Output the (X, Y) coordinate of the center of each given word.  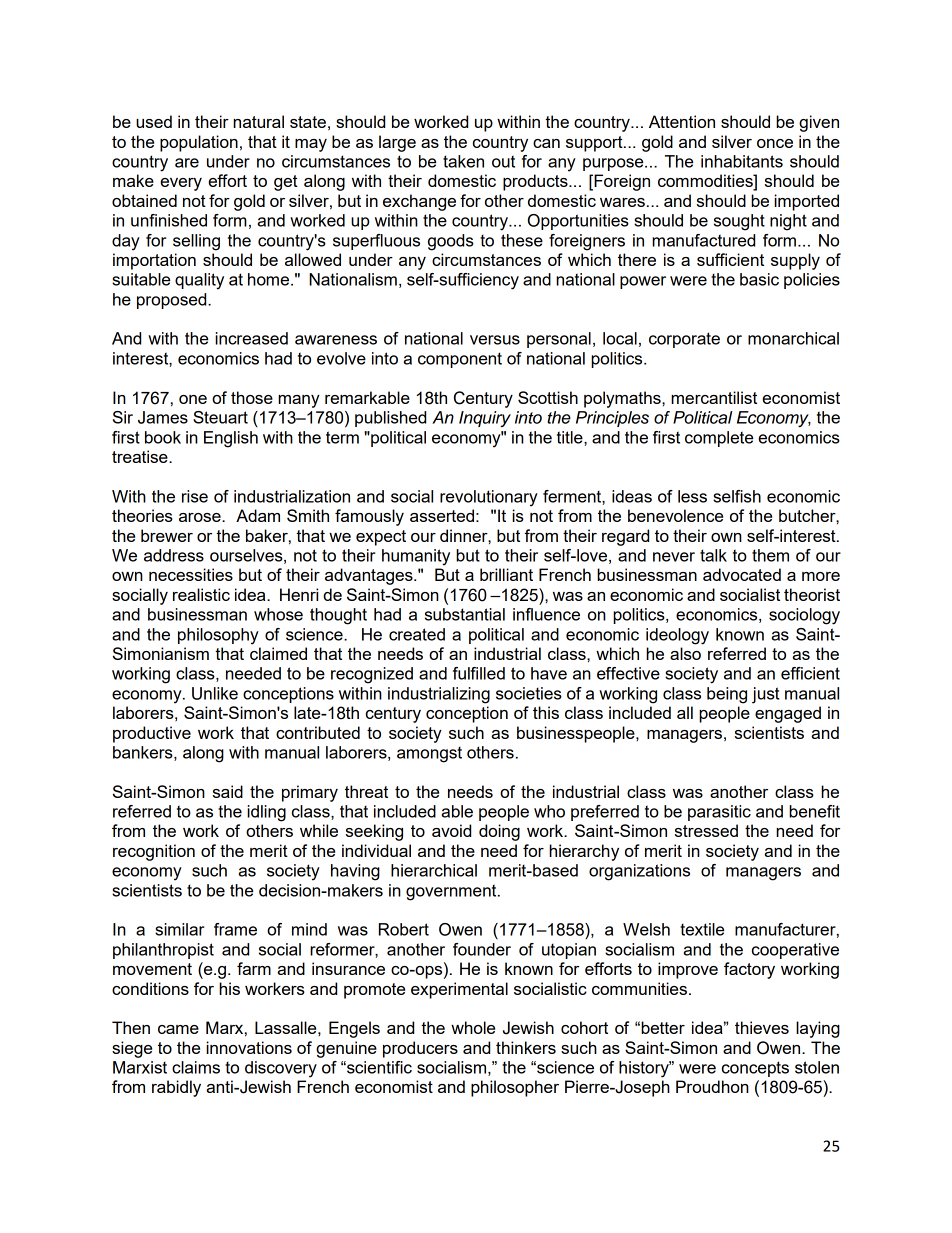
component (460, 360)
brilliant (506, 574)
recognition (154, 852)
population (199, 143)
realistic (201, 594)
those (252, 397)
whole (473, 1027)
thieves (762, 1027)
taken (463, 161)
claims (196, 1067)
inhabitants (742, 161)
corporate (684, 340)
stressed (706, 830)
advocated (742, 574)
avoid (451, 830)
